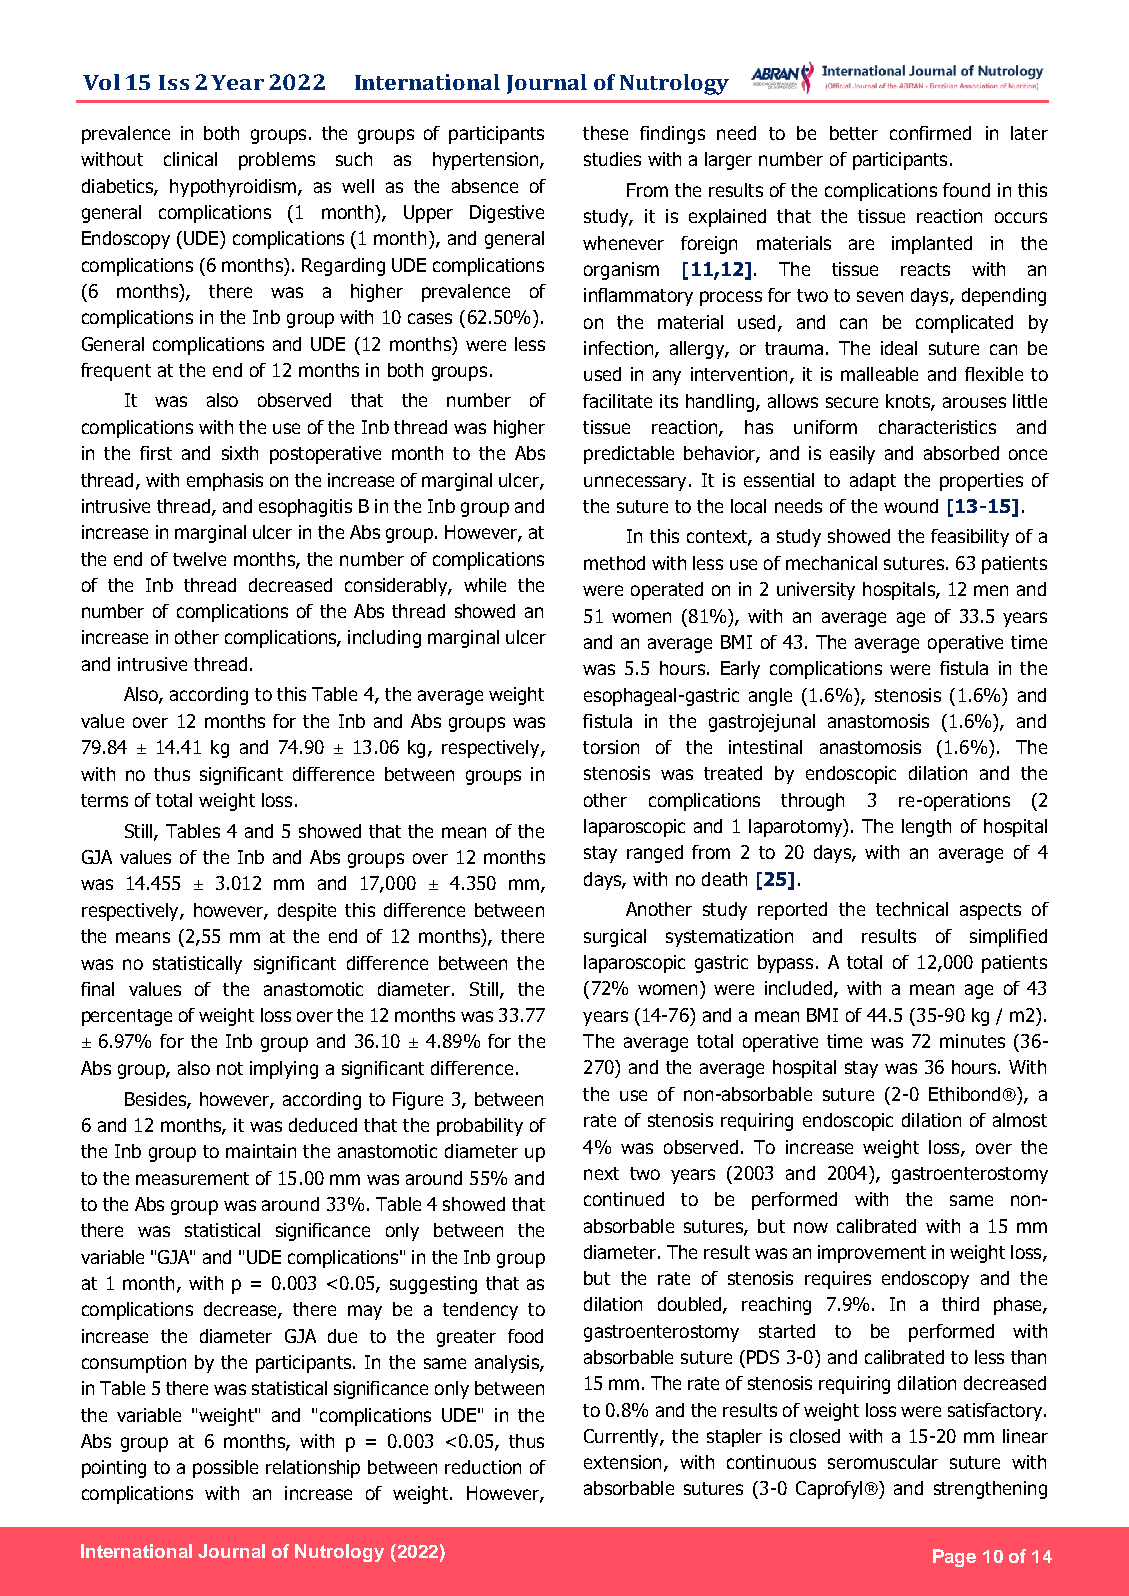 The image size is (1129, 1596). What do you see at coordinates (284, 1070) in the document?
I see `implying` at bounding box center [284, 1070].
